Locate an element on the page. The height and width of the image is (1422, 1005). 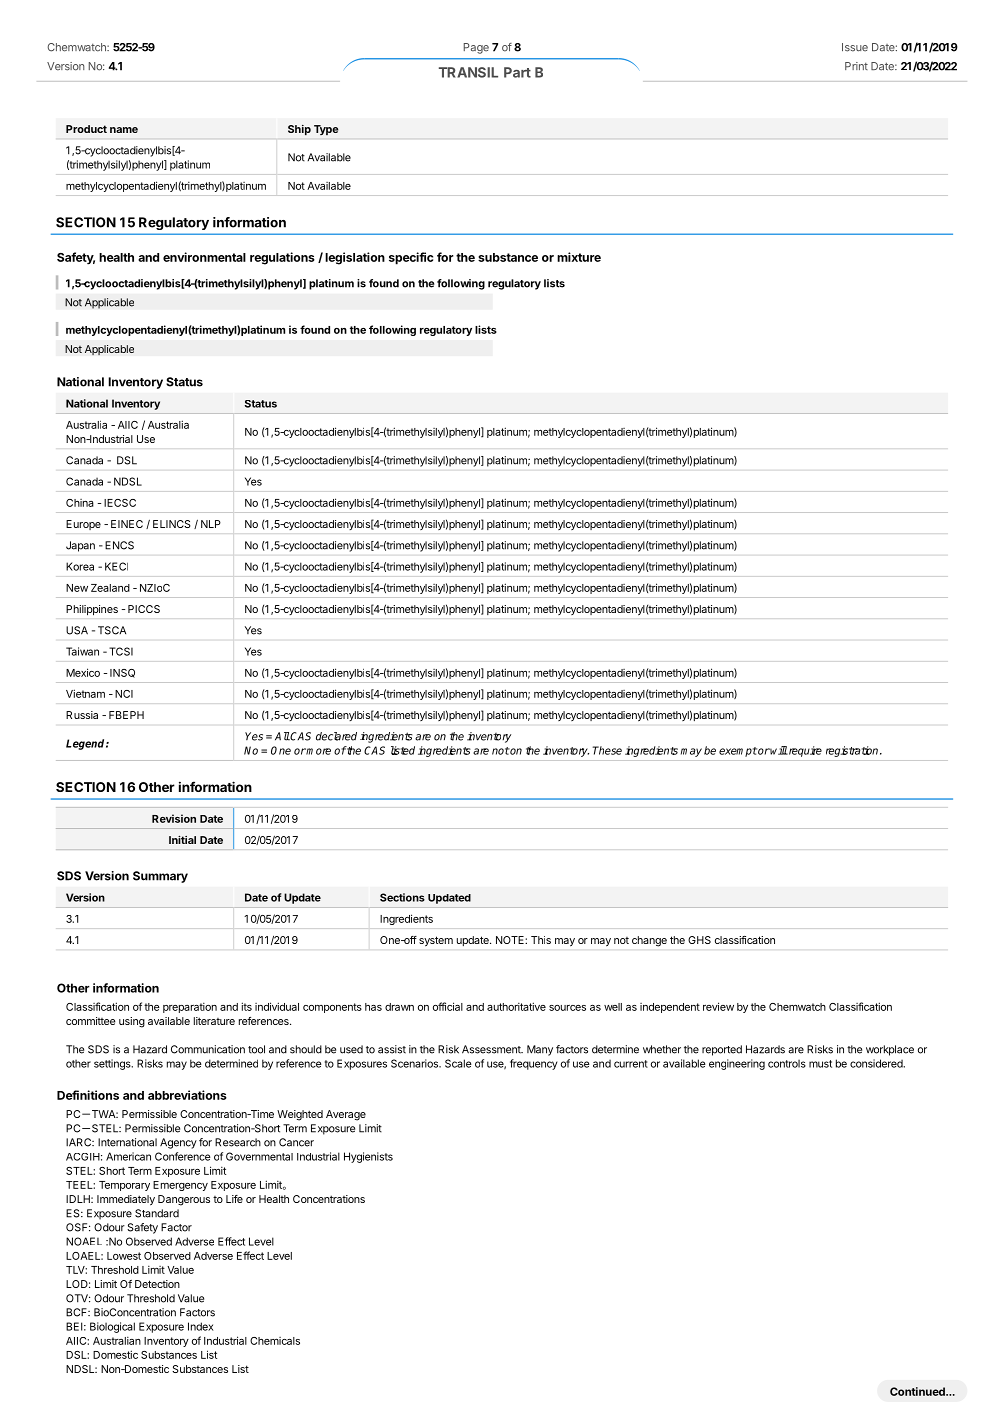
system is located at coordinates (436, 941).
